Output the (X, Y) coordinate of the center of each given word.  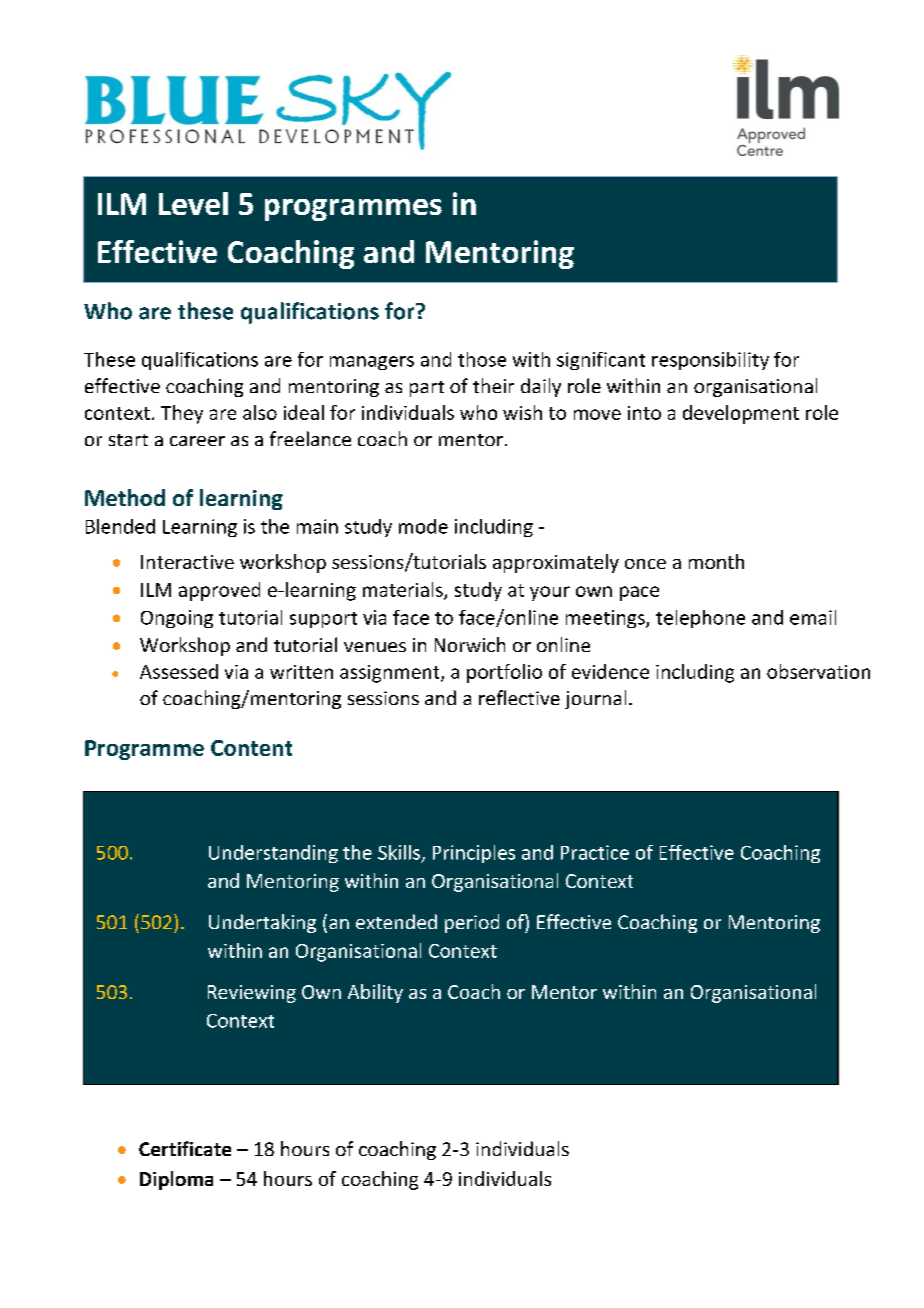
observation (818, 671)
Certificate (185, 1148)
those (482, 359)
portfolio (504, 673)
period (472, 923)
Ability (375, 993)
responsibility (710, 361)
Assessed (179, 671)
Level (193, 203)
